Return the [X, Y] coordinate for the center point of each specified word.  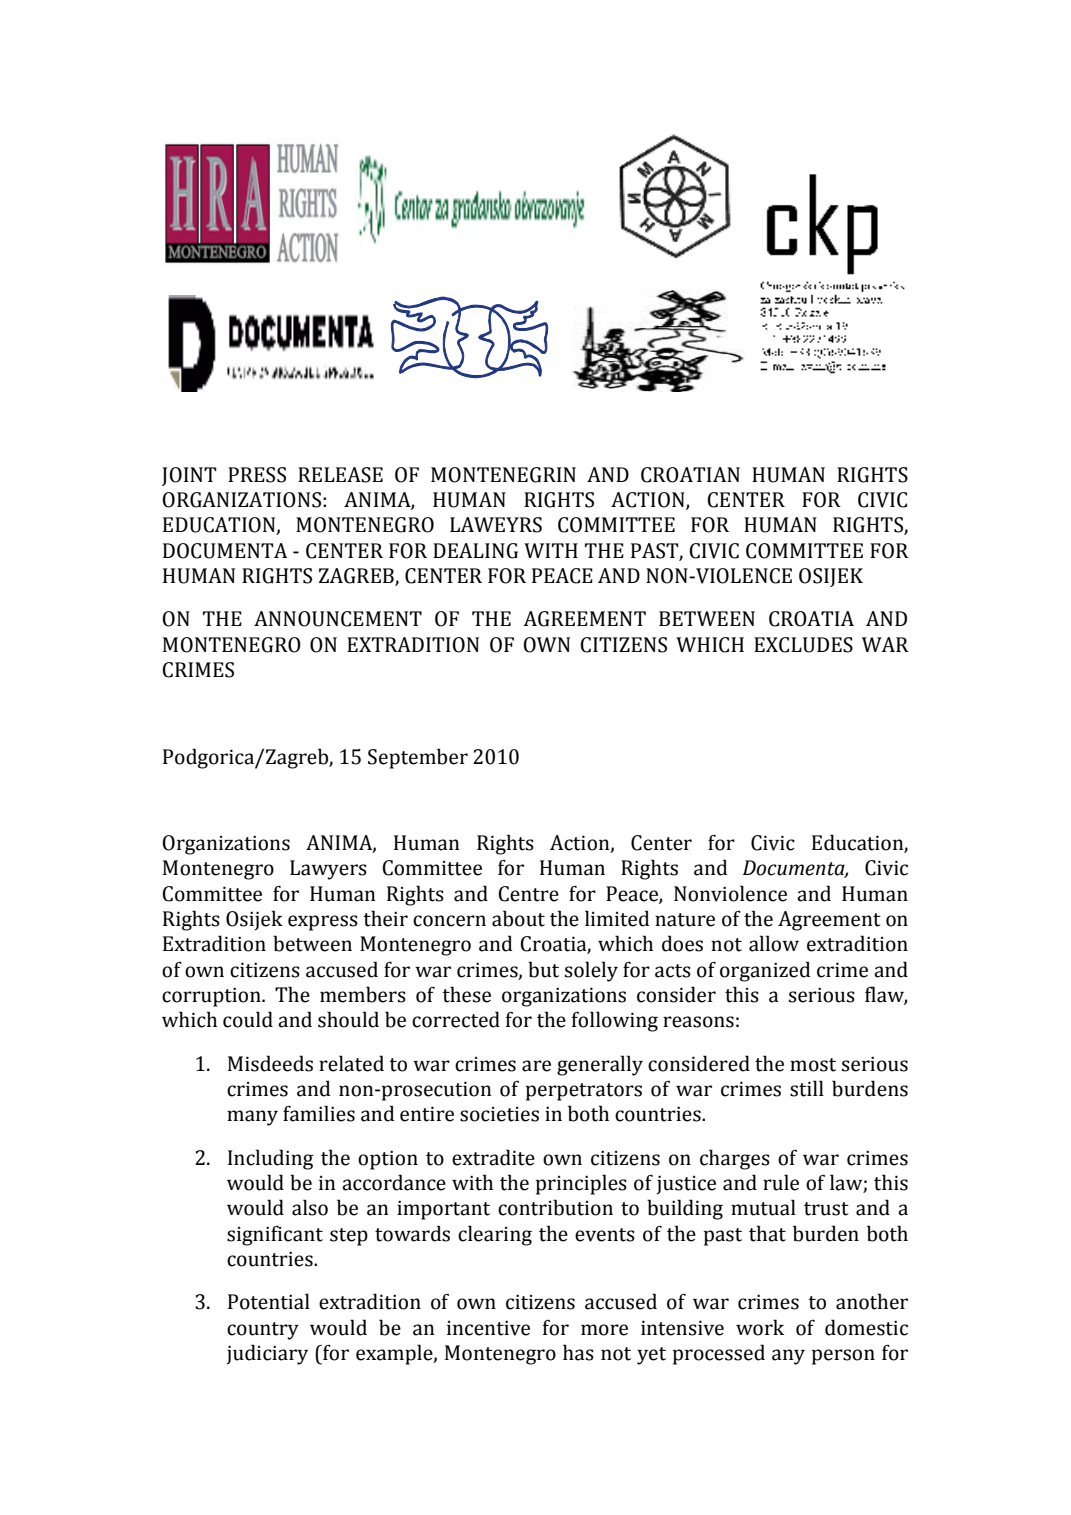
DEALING [475, 551]
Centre [528, 894]
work [760, 1327]
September [418, 758]
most [813, 1065]
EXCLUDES [803, 645]
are [536, 1066]
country [263, 1331]
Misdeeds [270, 1063]
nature [685, 920]
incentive [488, 1328]
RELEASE [340, 475]
